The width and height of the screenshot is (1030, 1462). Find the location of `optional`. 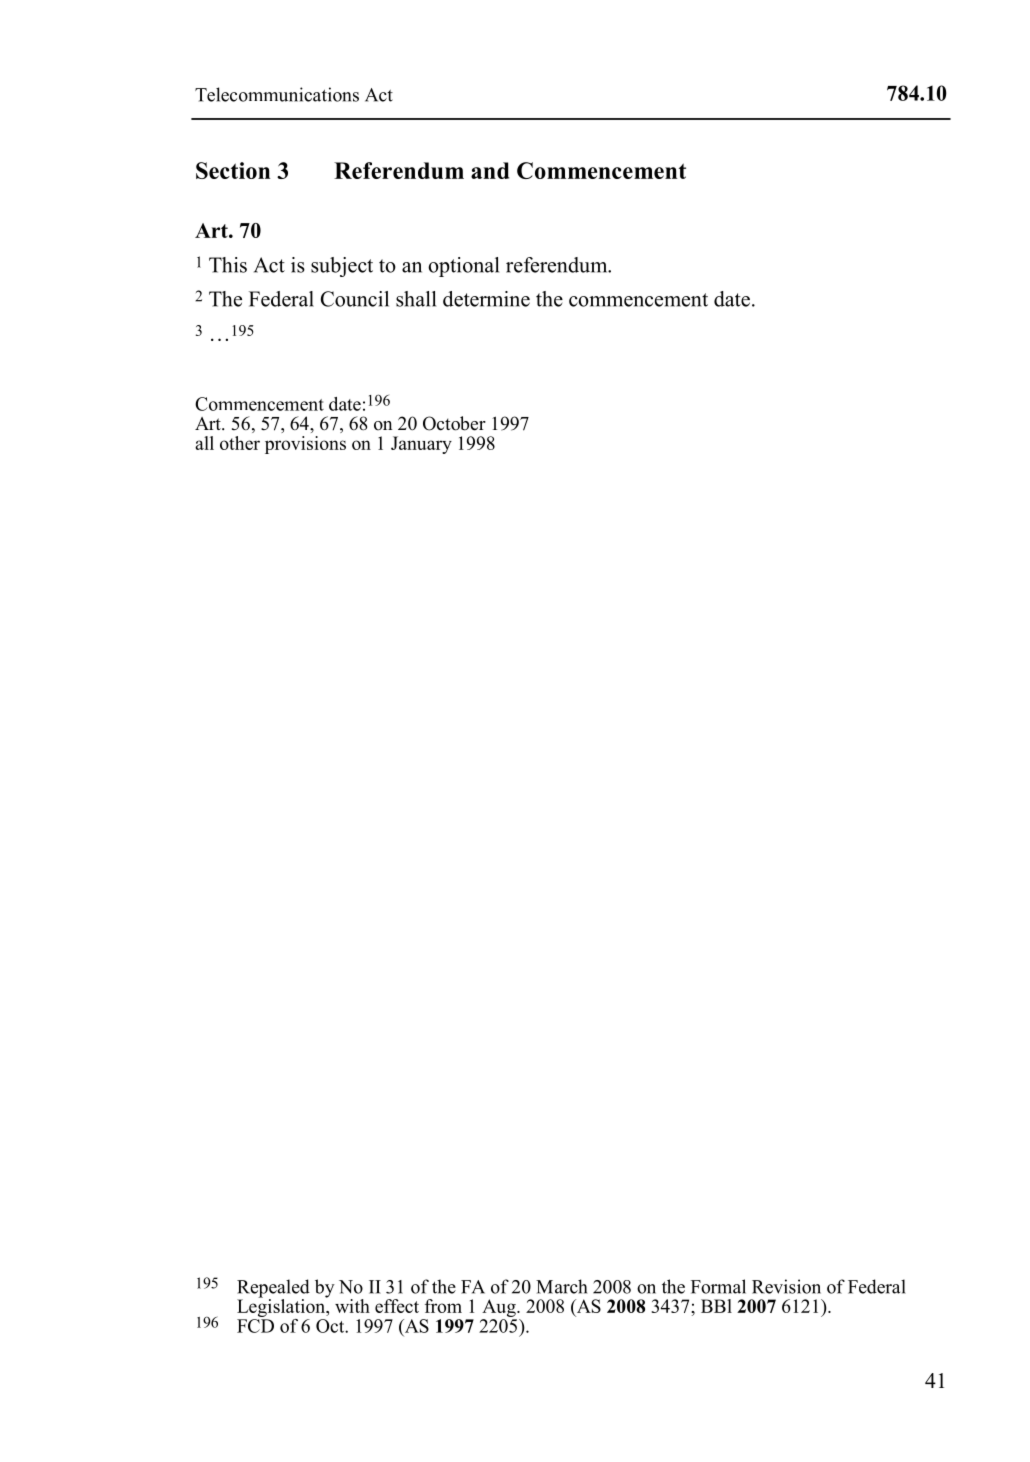

optional is located at coordinates (463, 267).
